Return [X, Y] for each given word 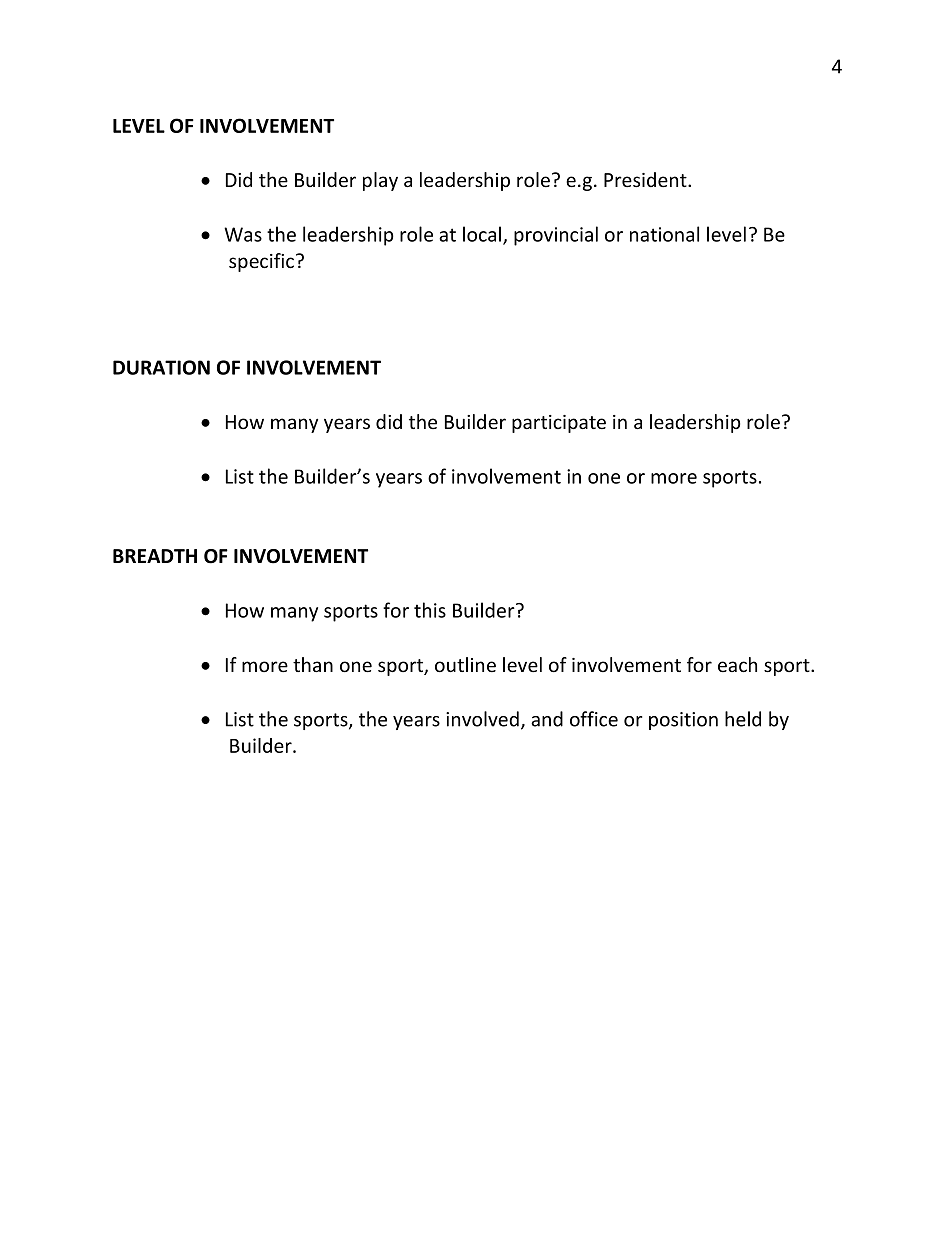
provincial [556, 236]
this [430, 610]
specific [261, 262]
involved [482, 719]
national [664, 234]
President [646, 180]
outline [465, 665]
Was [243, 234]
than [313, 664]
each [737, 665]
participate [559, 424]
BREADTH [155, 556]
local [483, 235]
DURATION [161, 367]
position [683, 721]
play [380, 181]
